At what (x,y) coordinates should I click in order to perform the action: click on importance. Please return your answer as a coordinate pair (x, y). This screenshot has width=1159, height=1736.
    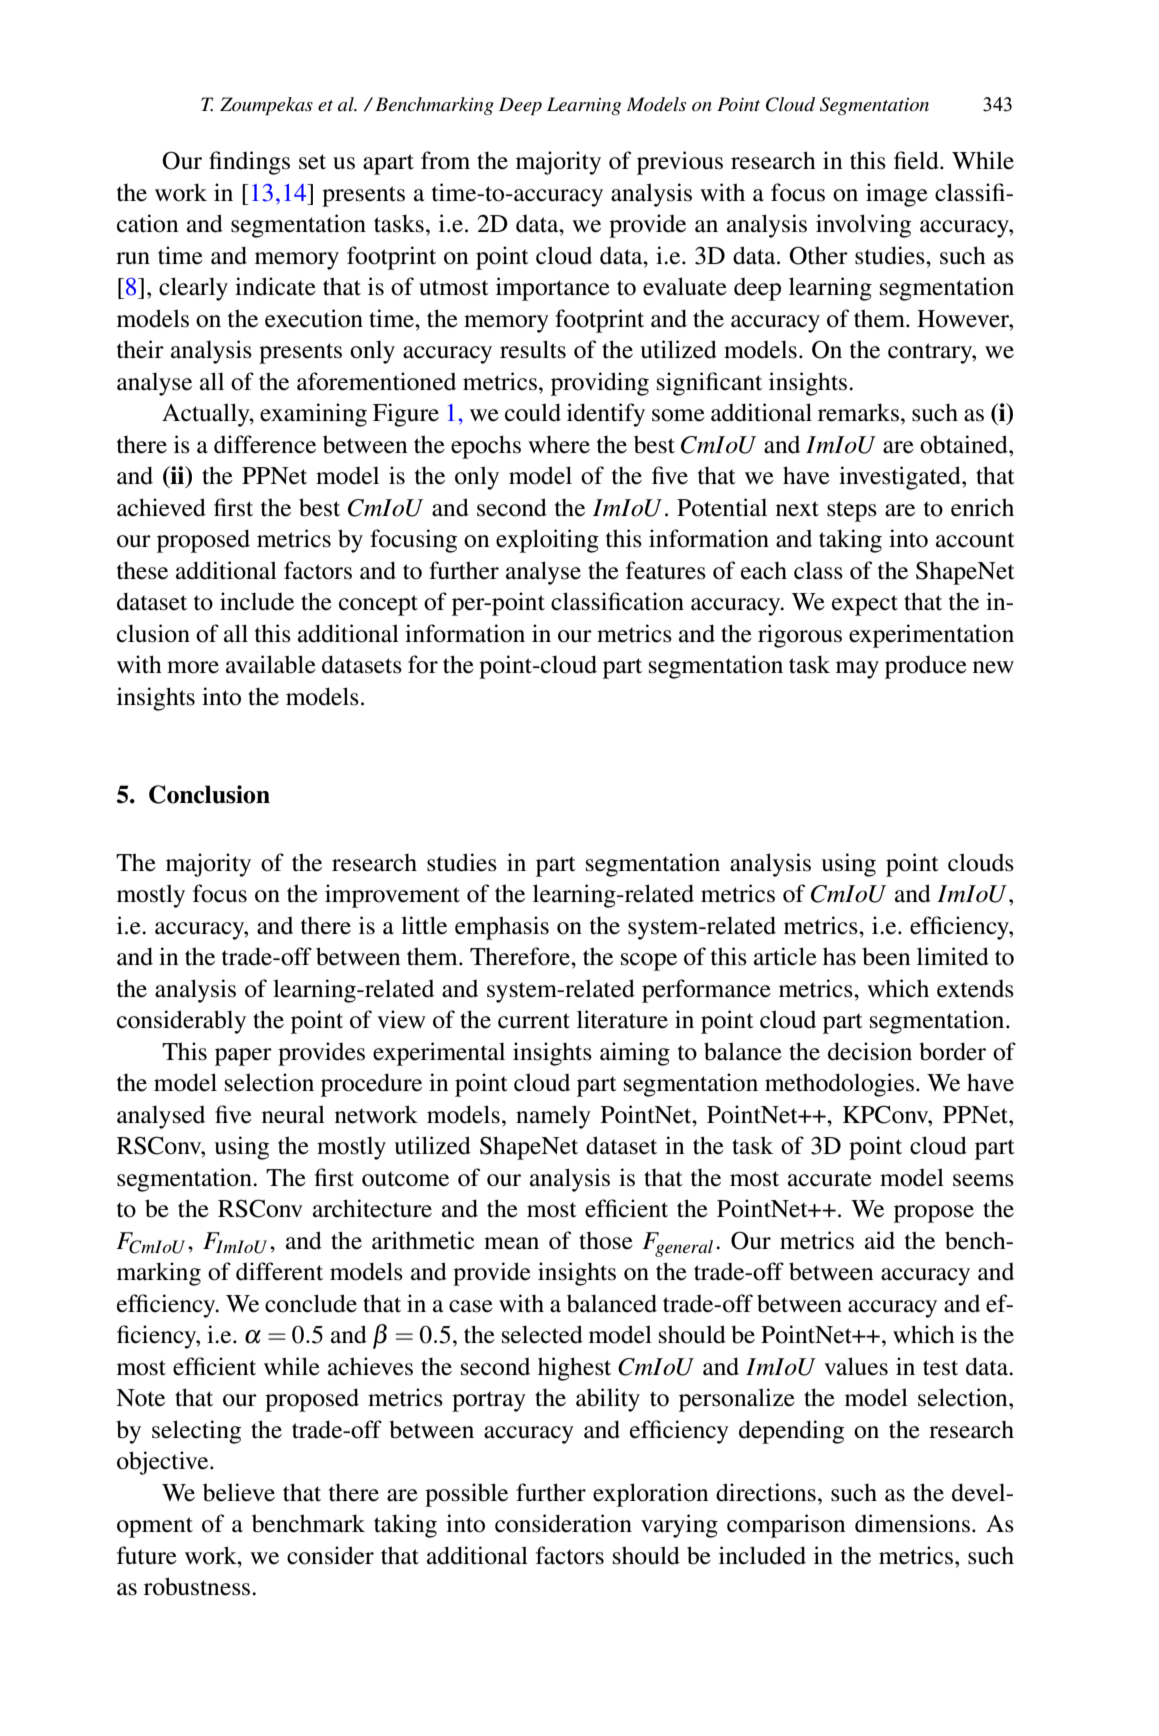
    Looking at the image, I should click on (553, 289).
